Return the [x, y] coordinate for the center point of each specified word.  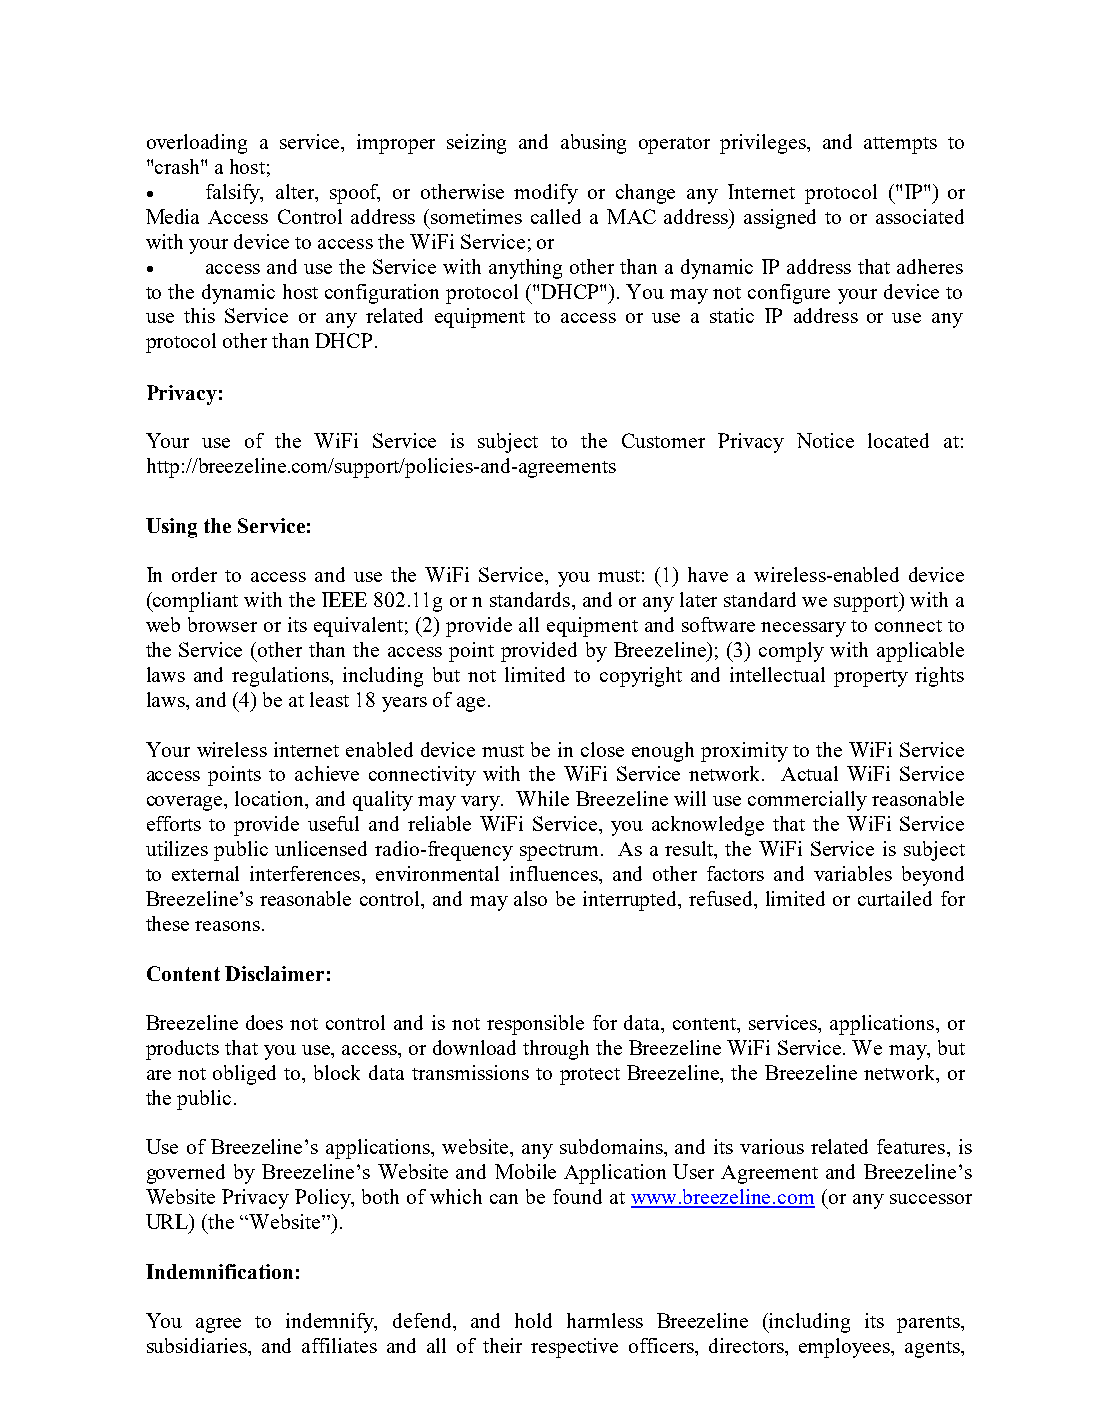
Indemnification [219, 1271]
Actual [809, 773]
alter [296, 193]
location [271, 800]
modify [546, 194]
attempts [900, 145]
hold [533, 1320]
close [602, 749]
